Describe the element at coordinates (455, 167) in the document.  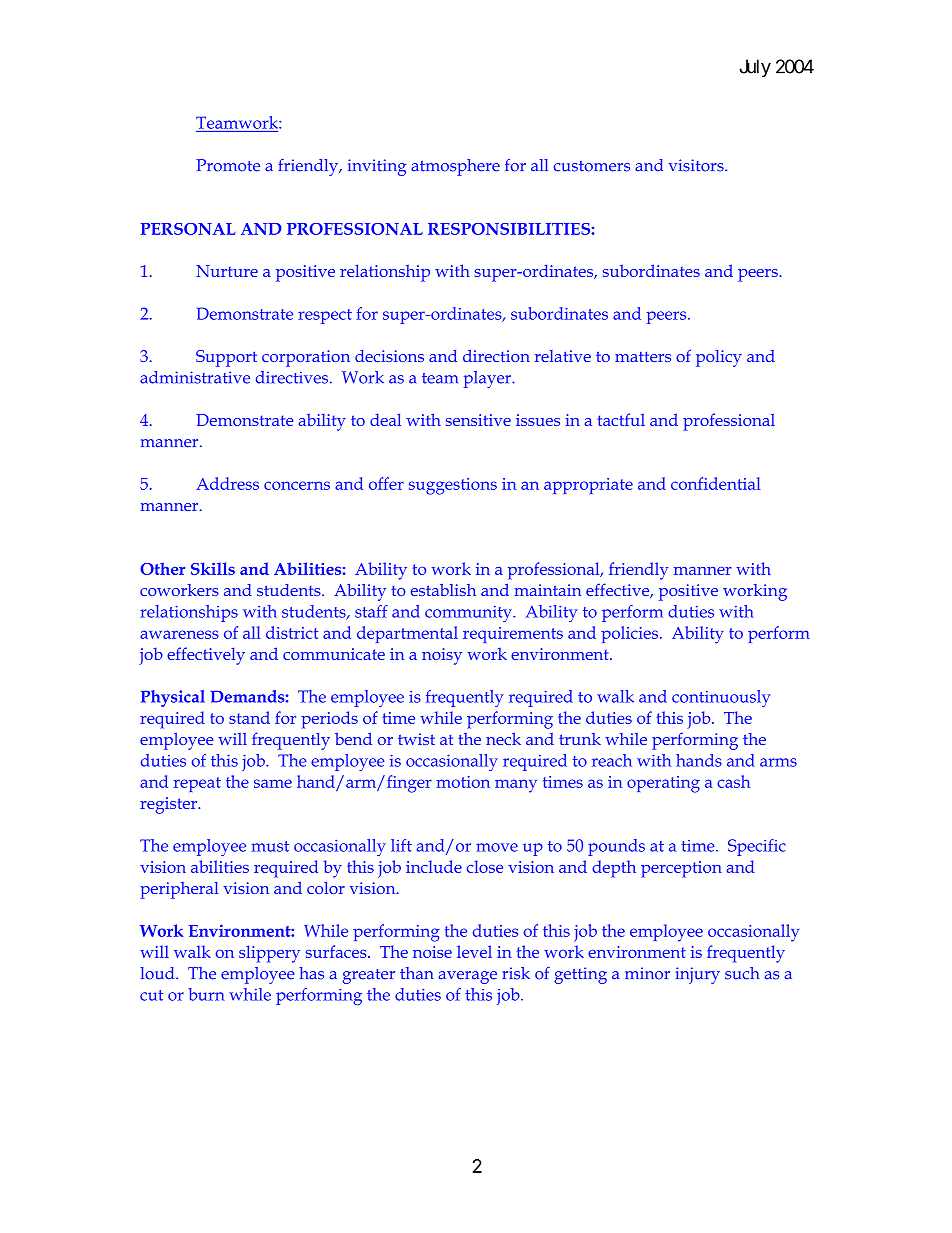
I see `atmosphere` at that location.
